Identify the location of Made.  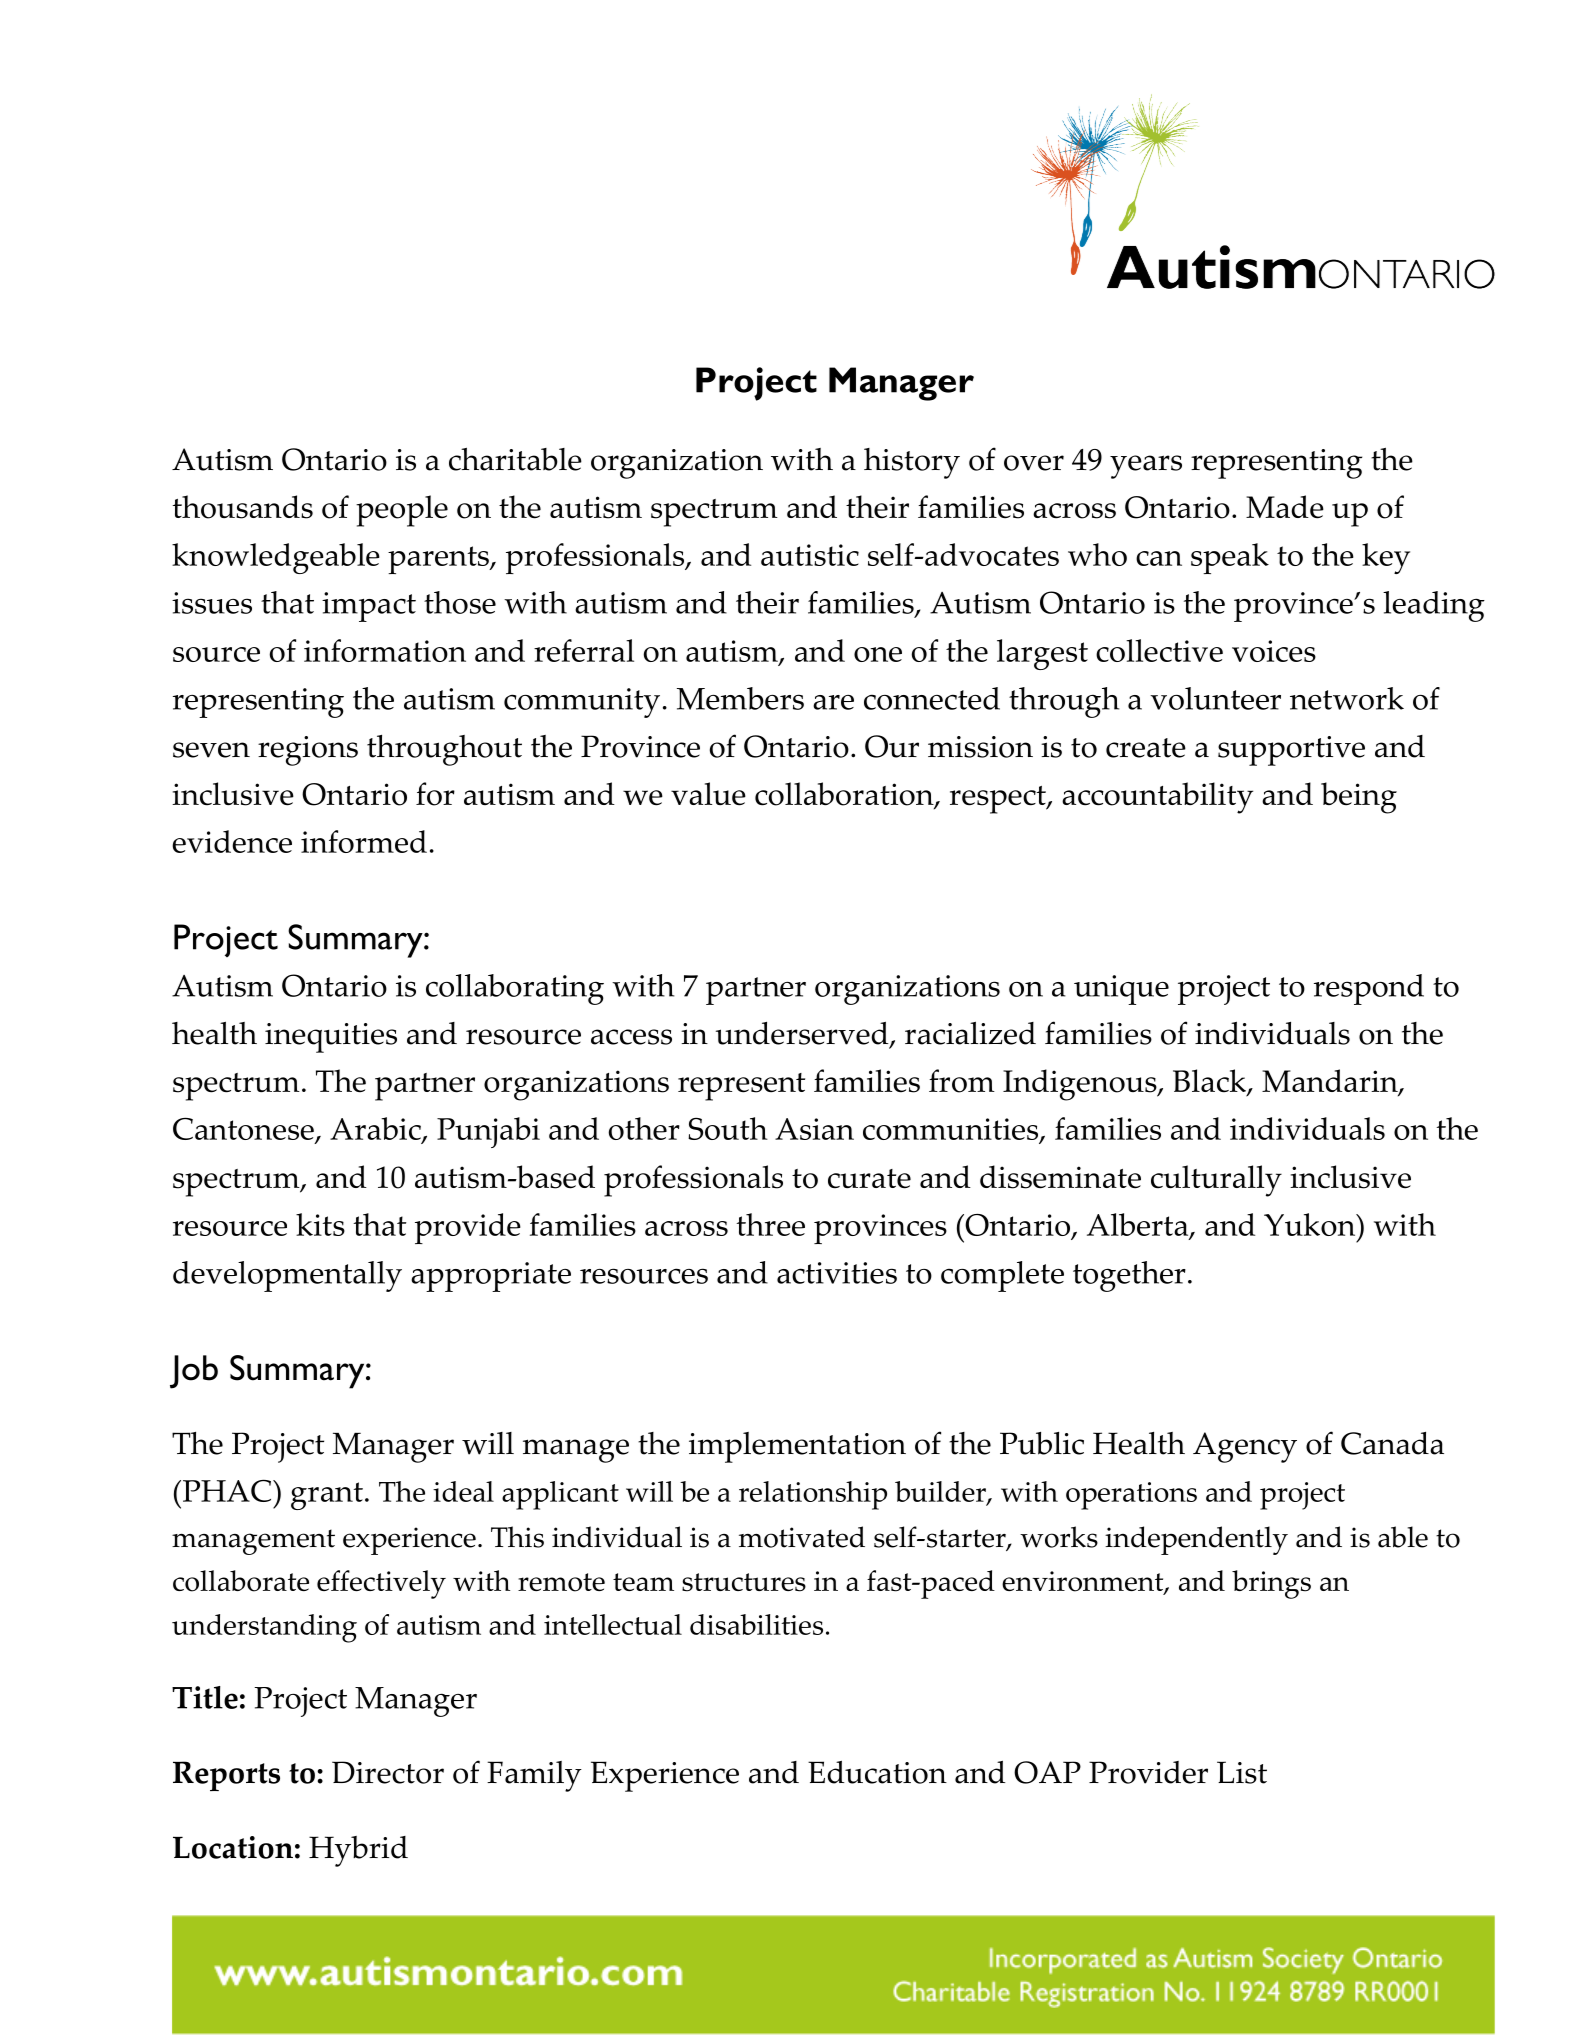
(1285, 507).
